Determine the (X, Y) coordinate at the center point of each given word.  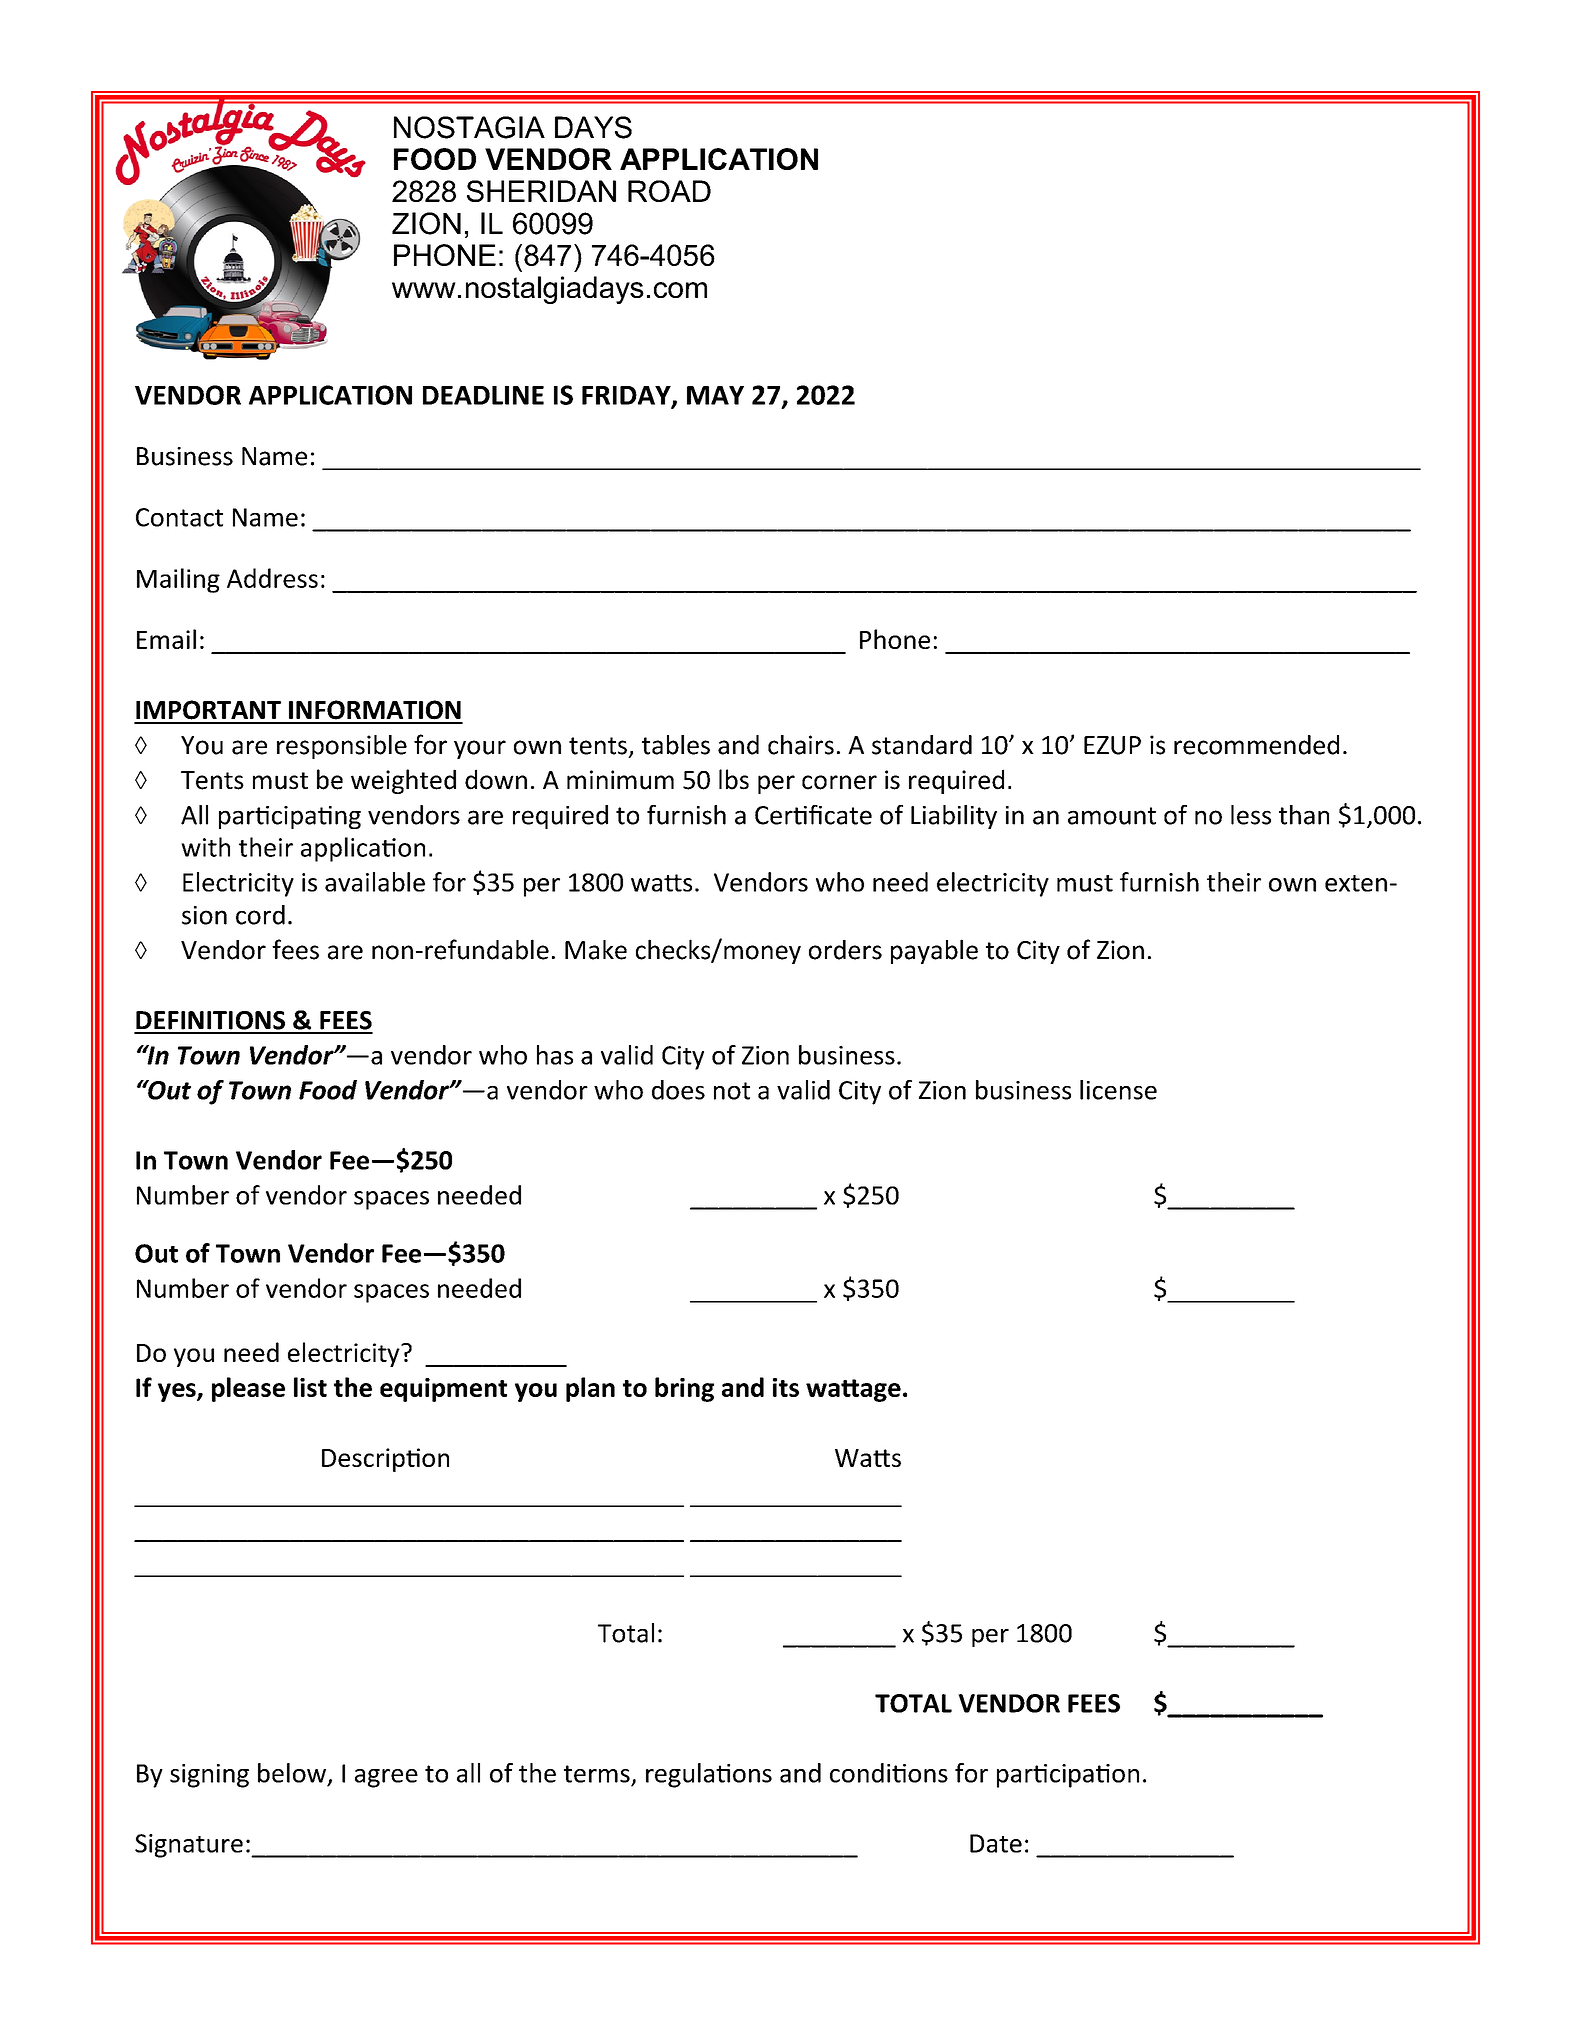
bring (684, 1389)
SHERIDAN (541, 191)
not (732, 1091)
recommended (1256, 745)
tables (676, 745)
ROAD (669, 191)
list (310, 1387)
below (292, 1773)
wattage (853, 1390)
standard (922, 745)
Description (385, 1460)
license (1118, 1090)
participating (290, 817)
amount (1112, 816)
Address (272, 578)
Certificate (813, 815)
